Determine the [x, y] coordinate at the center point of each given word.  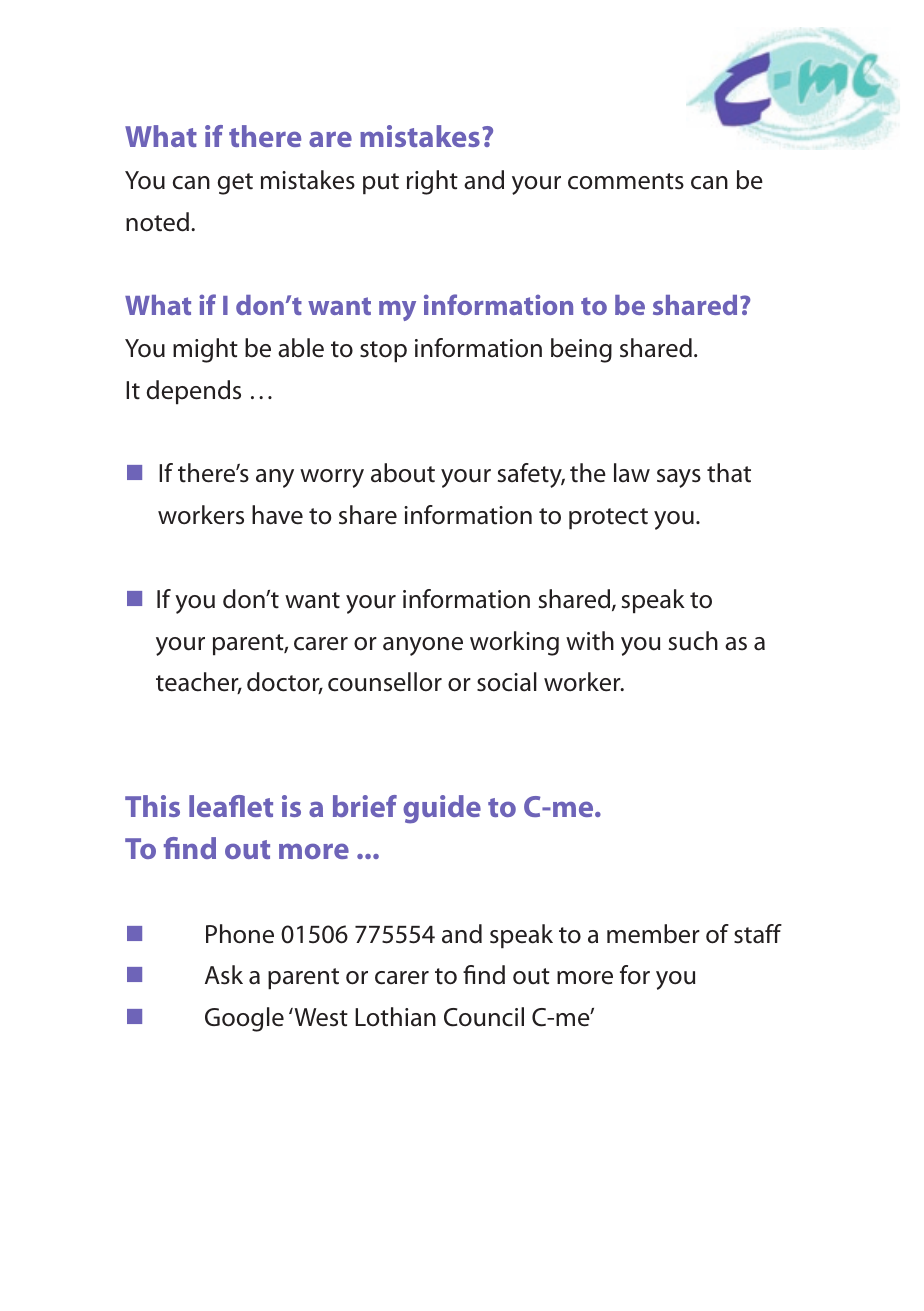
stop [383, 351]
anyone [423, 646]
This [152, 806]
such [693, 641]
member [653, 934]
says [679, 478]
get [235, 184]
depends [194, 392]
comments [626, 181]
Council [484, 1017]
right [432, 182]
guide [442, 809]
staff [758, 934]
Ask [224, 975]
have [277, 515]
